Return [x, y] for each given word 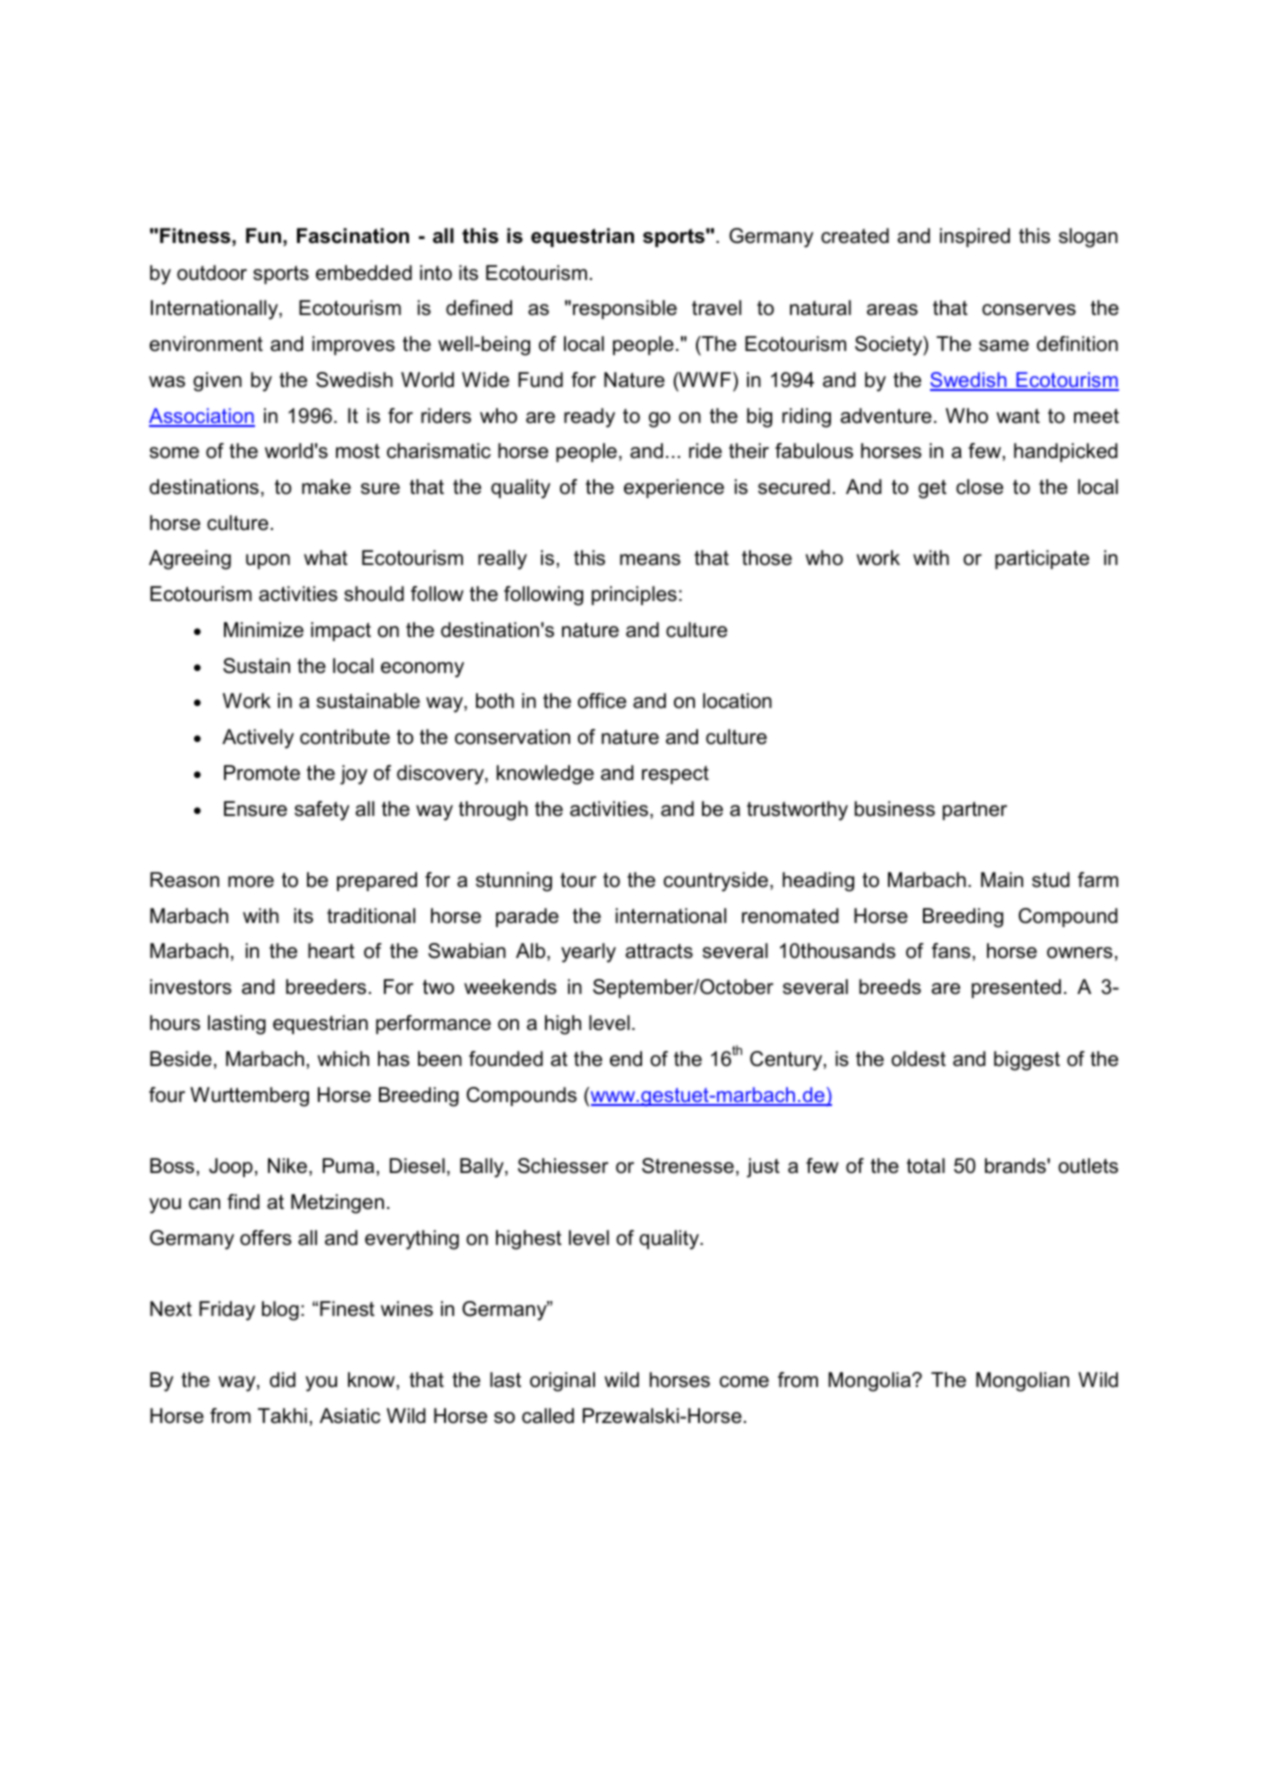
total [926, 1166]
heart [331, 951]
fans [951, 951]
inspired [975, 237]
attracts [659, 951]
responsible [625, 309]
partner [975, 811]
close [979, 487]
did [283, 1380]
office [602, 701]
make [326, 487]
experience [674, 488]
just [763, 1168]
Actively [258, 739]
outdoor [212, 273]
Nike [289, 1167]
